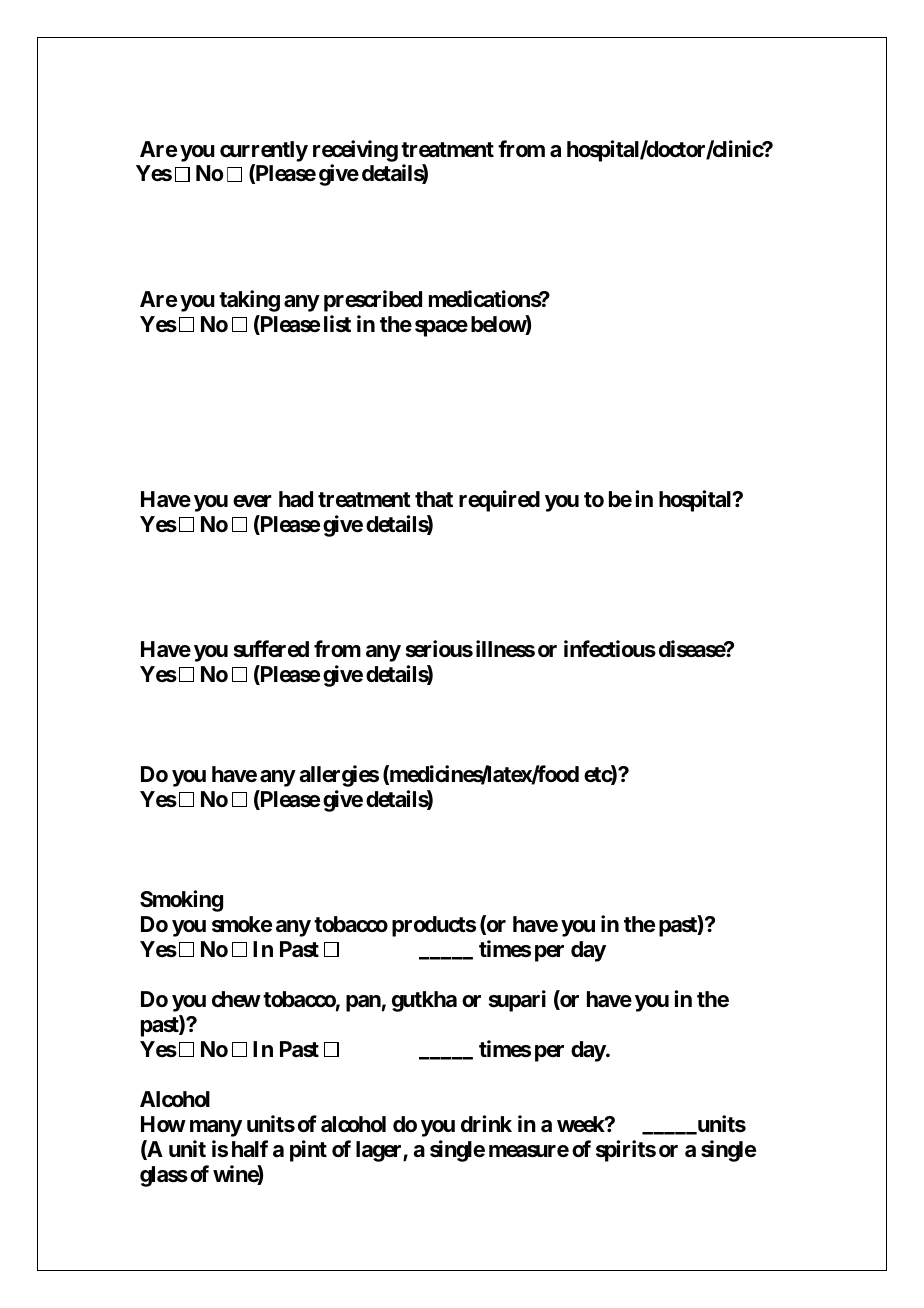 The height and width of the screenshot is (1308, 924). What do you see at coordinates (216, 1128) in the screenshot?
I see `many` at bounding box center [216, 1128].
